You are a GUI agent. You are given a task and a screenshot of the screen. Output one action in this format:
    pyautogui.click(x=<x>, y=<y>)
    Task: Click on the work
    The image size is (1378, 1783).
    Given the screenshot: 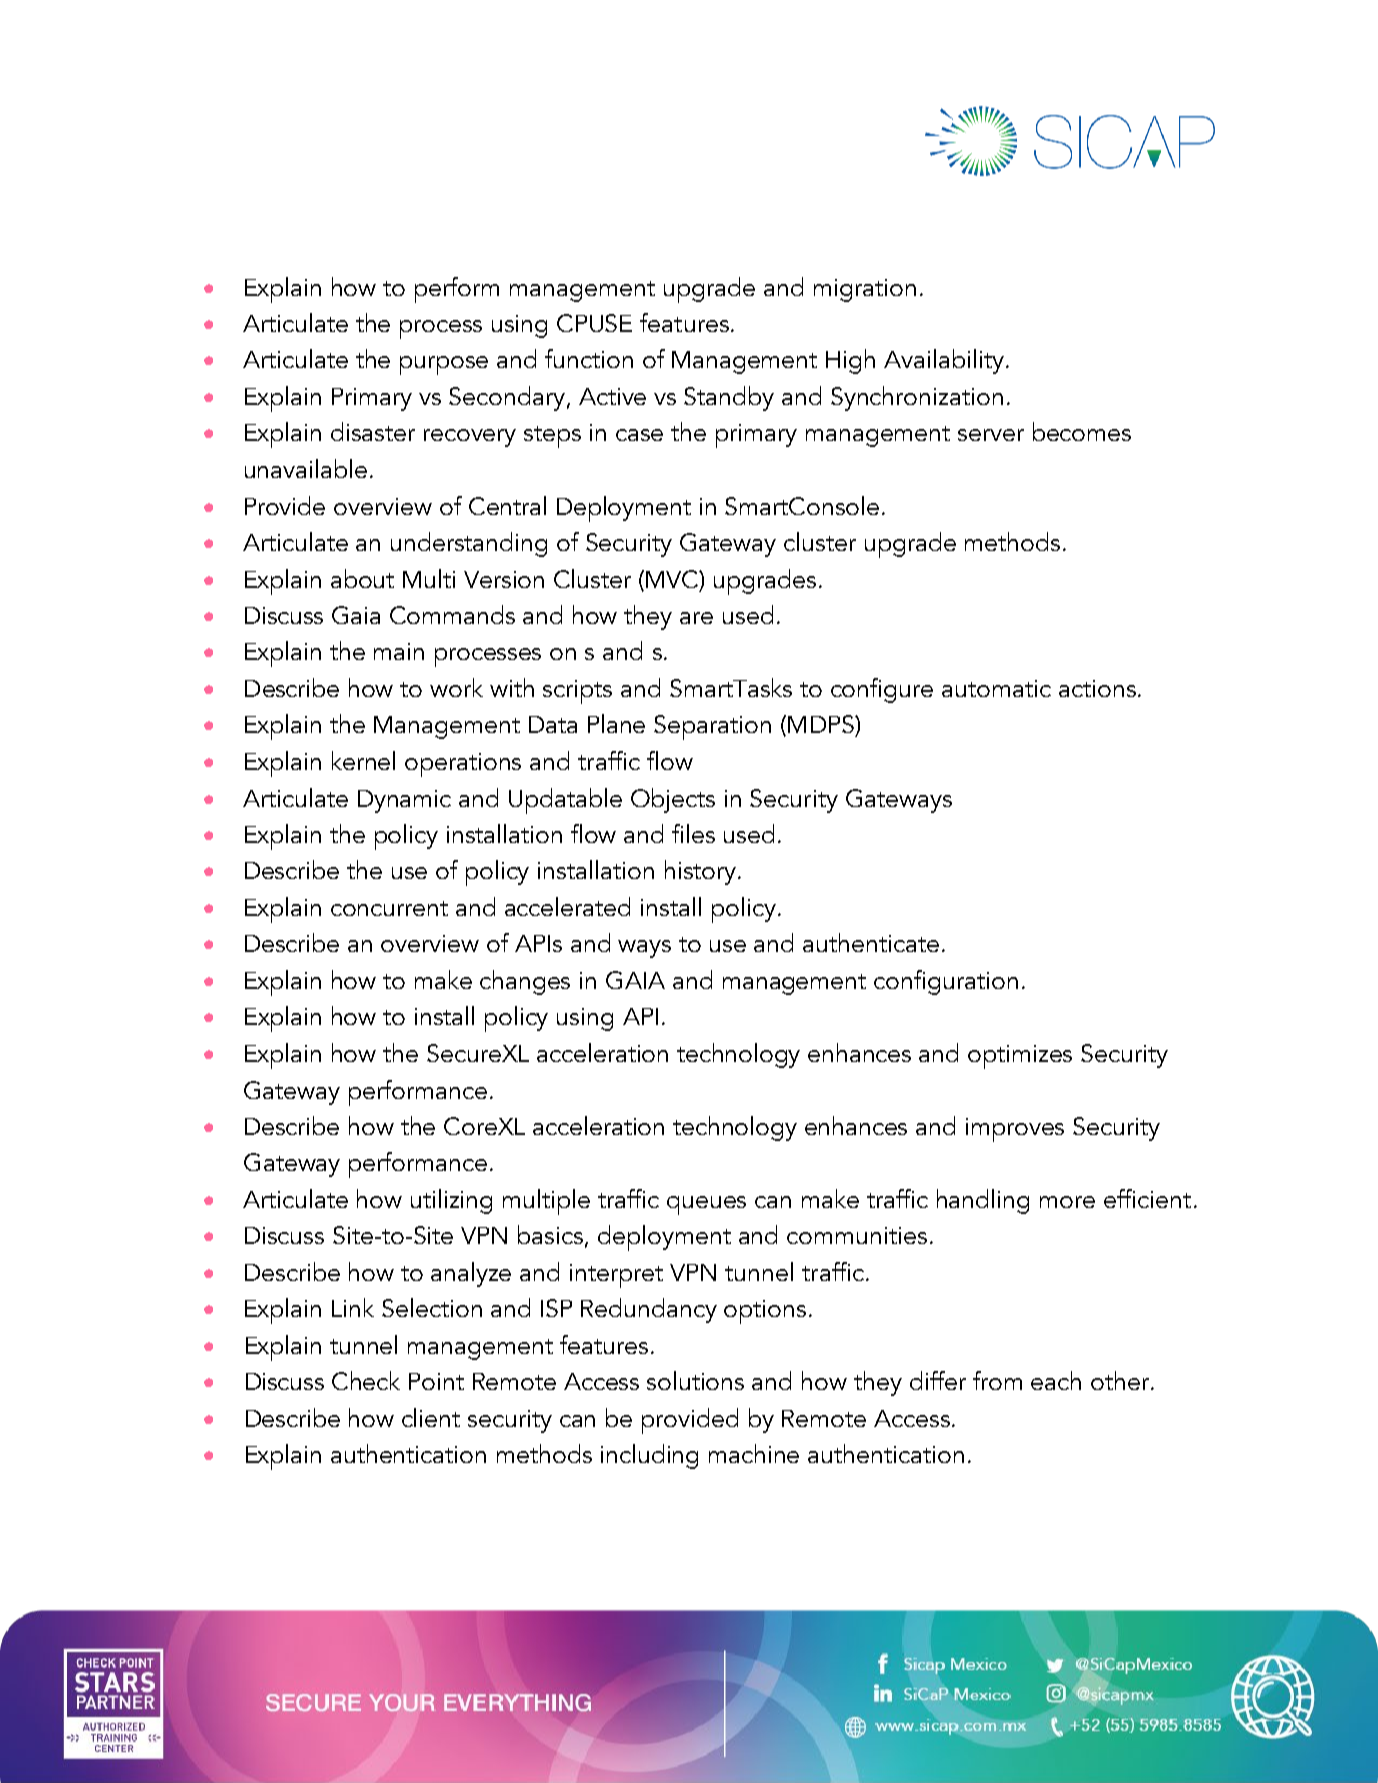 What is the action you would take?
    pyautogui.click(x=456, y=687)
